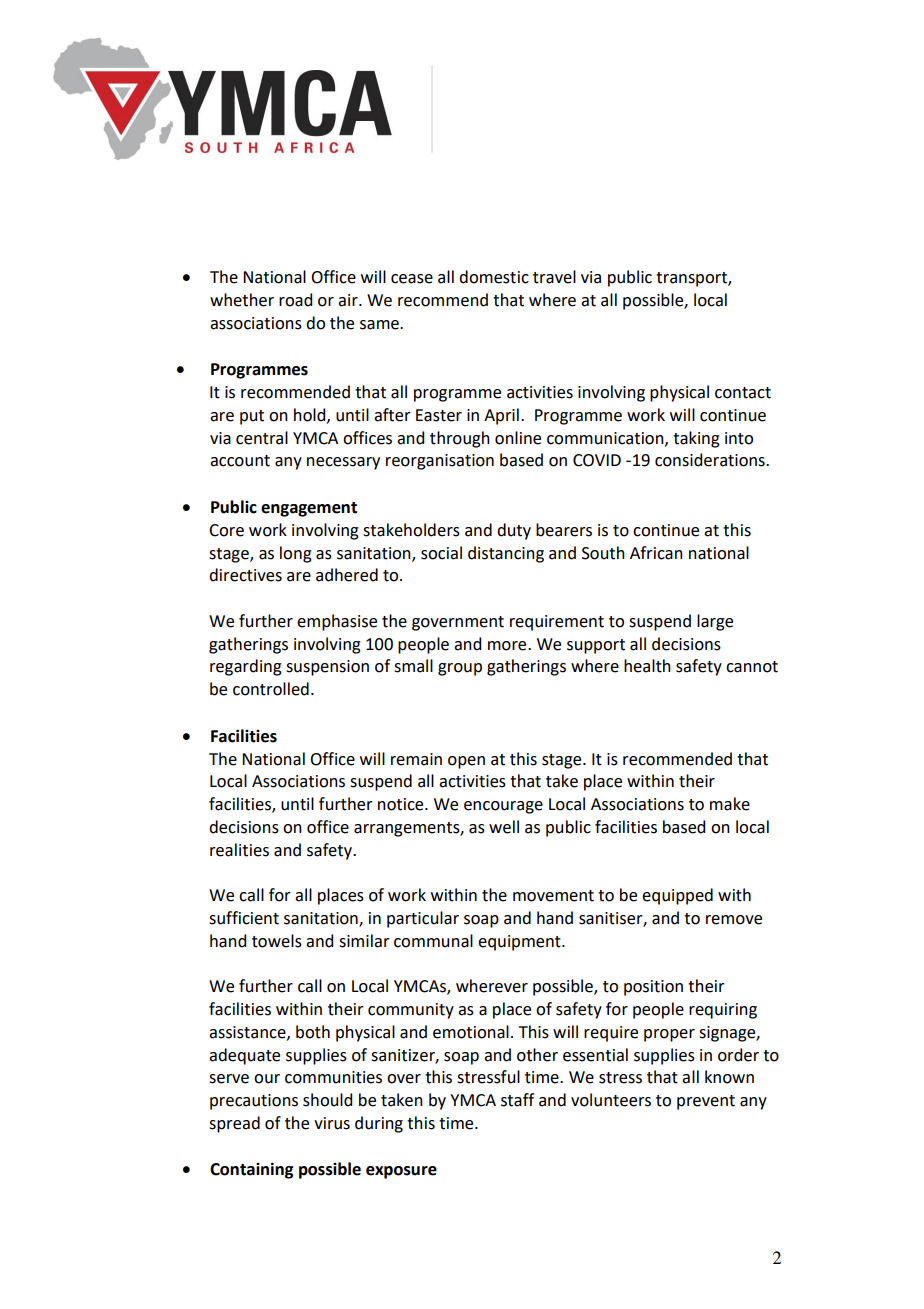 The height and width of the document is (1309, 924). I want to click on equipped, so click(677, 896).
